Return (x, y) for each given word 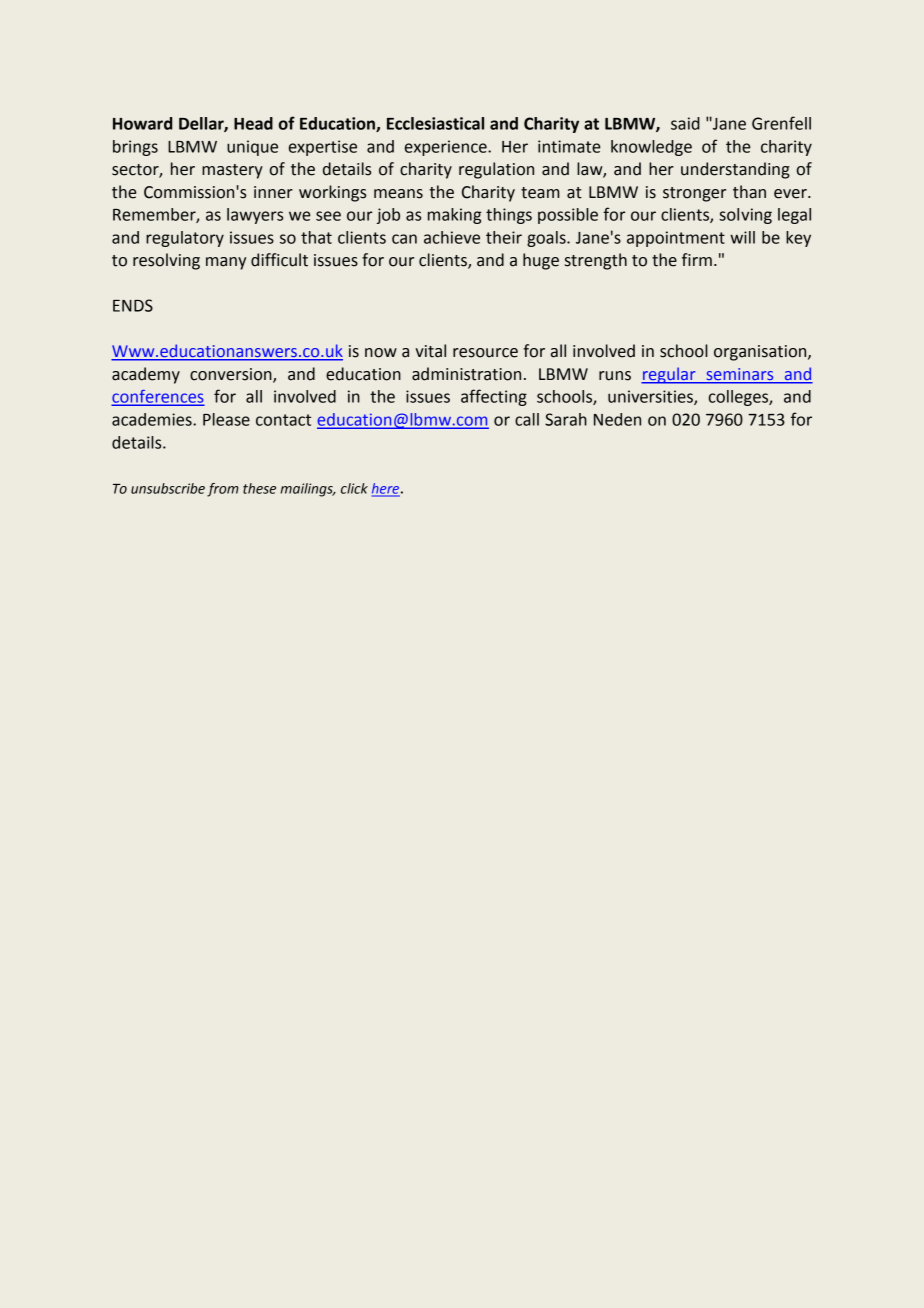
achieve (452, 237)
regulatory (185, 239)
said (685, 123)
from (223, 490)
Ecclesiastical (435, 123)
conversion (232, 375)
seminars (740, 375)
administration (466, 374)
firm (697, 259)
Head (253, 123)
